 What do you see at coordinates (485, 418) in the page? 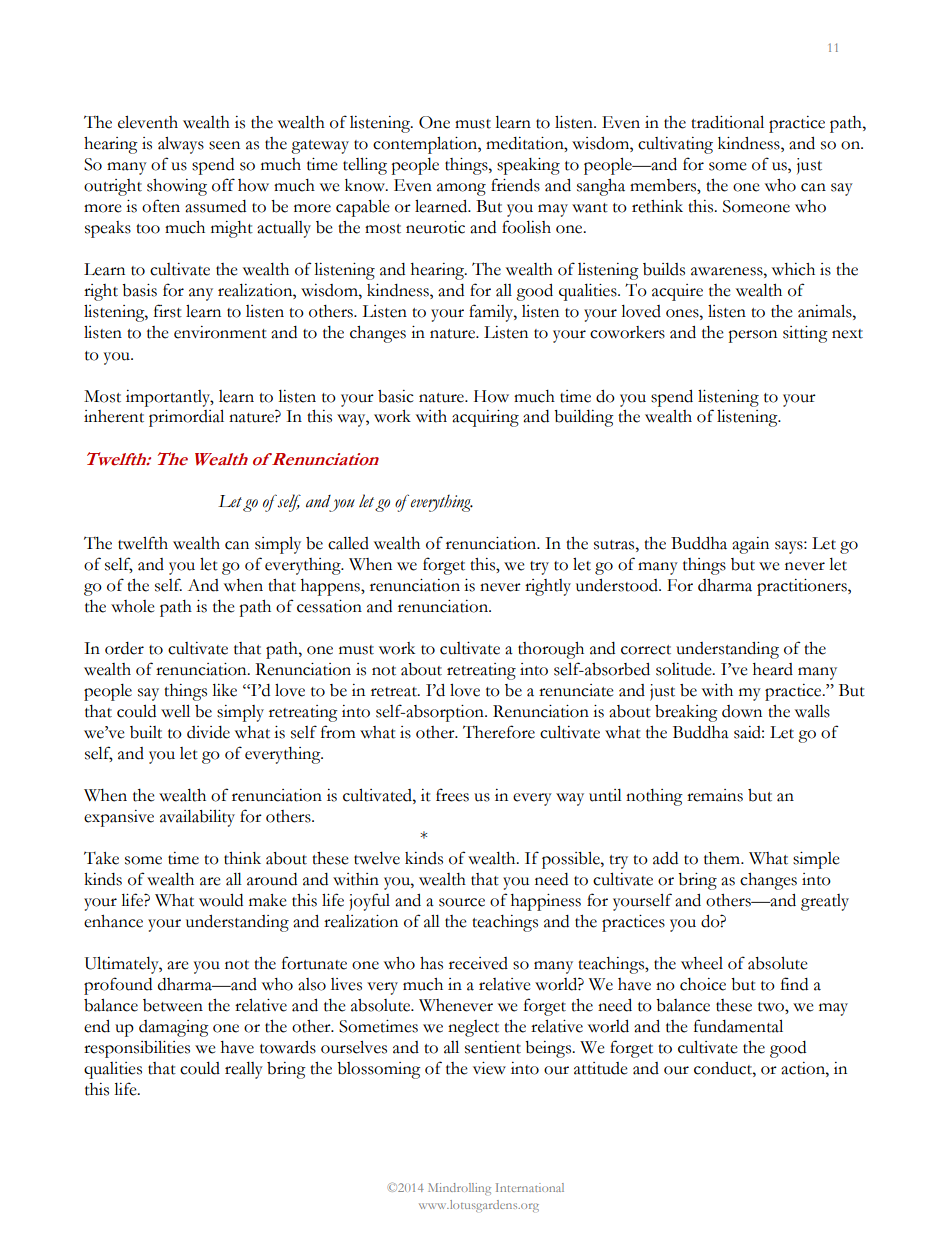
I see `acquiring` at bounding box center [485, 418].
